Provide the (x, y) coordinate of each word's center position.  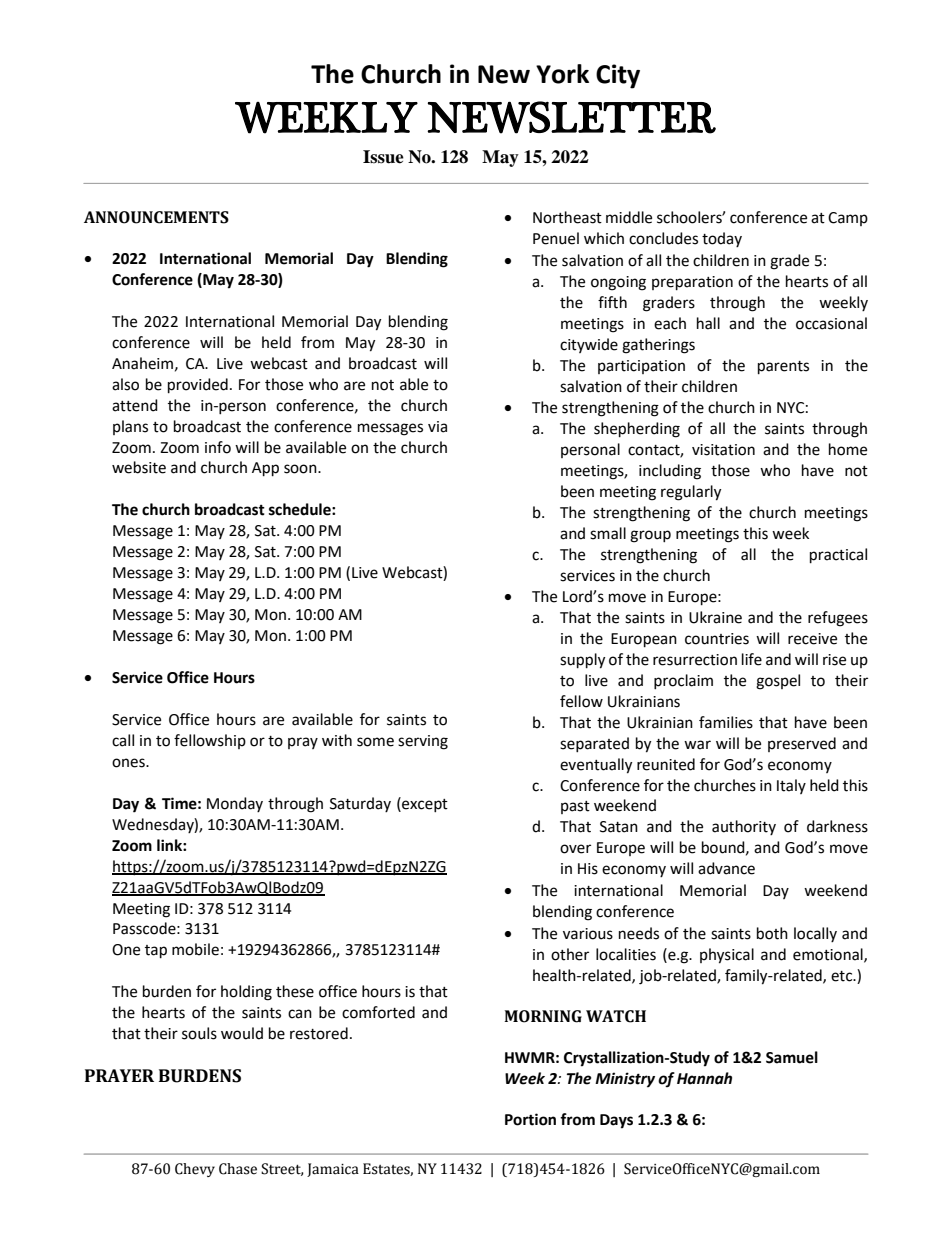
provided (198, 386)
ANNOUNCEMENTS (156, 217)
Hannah (704, 1078)
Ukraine (715, 617)
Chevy (195, 1170)
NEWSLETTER (571, 117)
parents (783, 368)
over (575, 849)
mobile (195, 949)
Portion (530, 1119)
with (337, 740)
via (437, 427)
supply (582, 661)
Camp (848, 219)
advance (726, 868)
